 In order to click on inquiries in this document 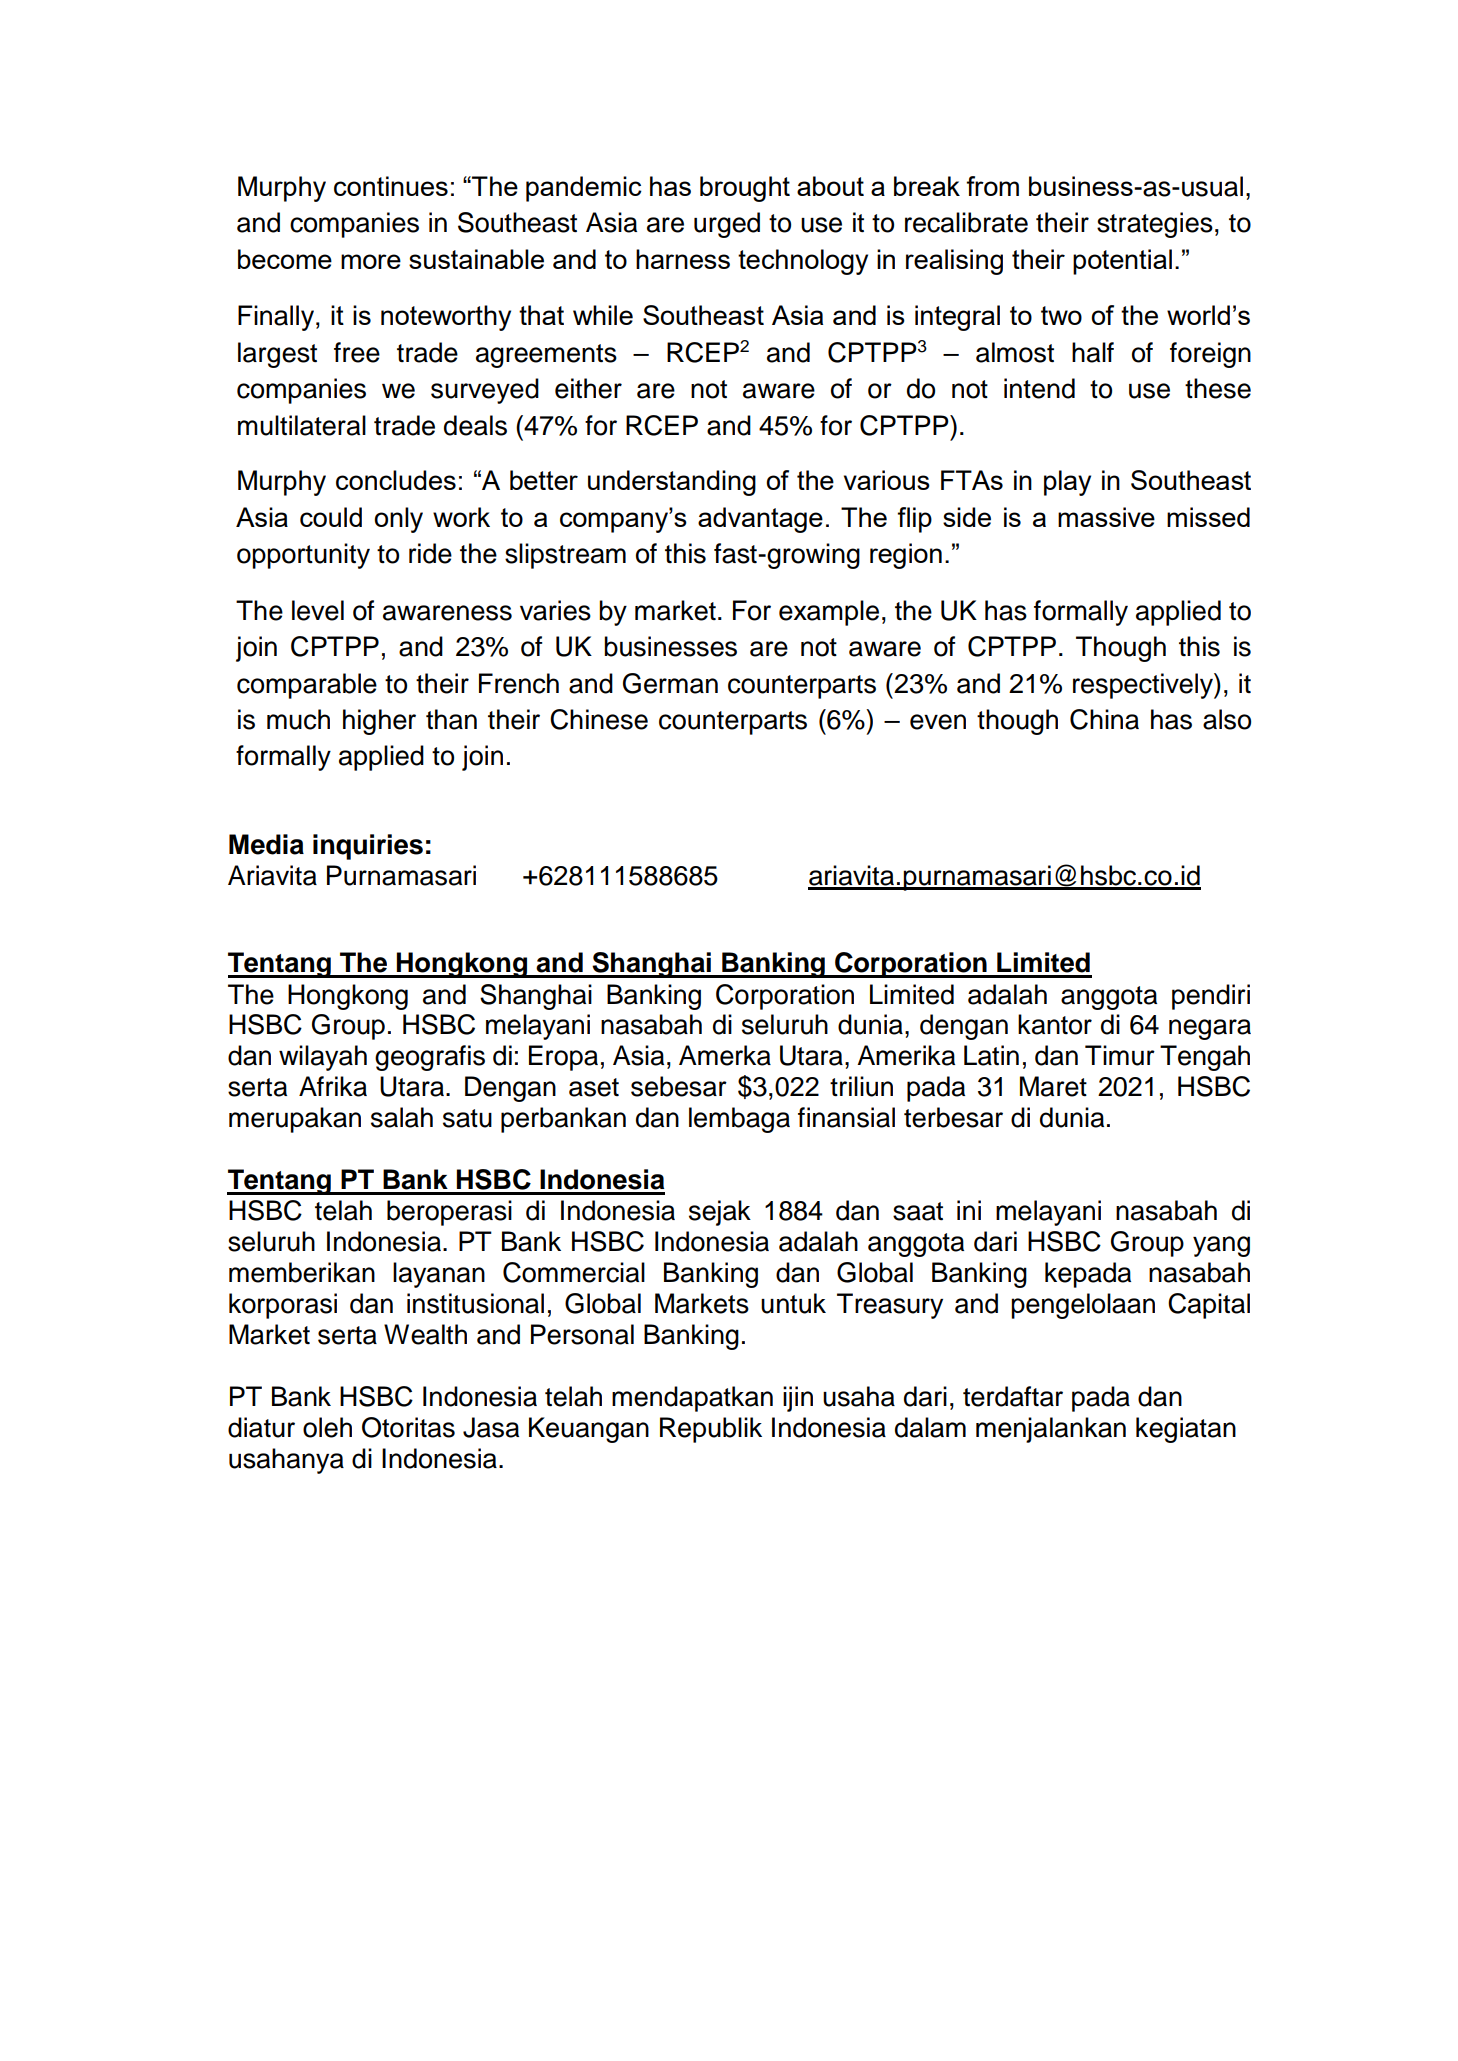, I will do `click(368, 847)`.
